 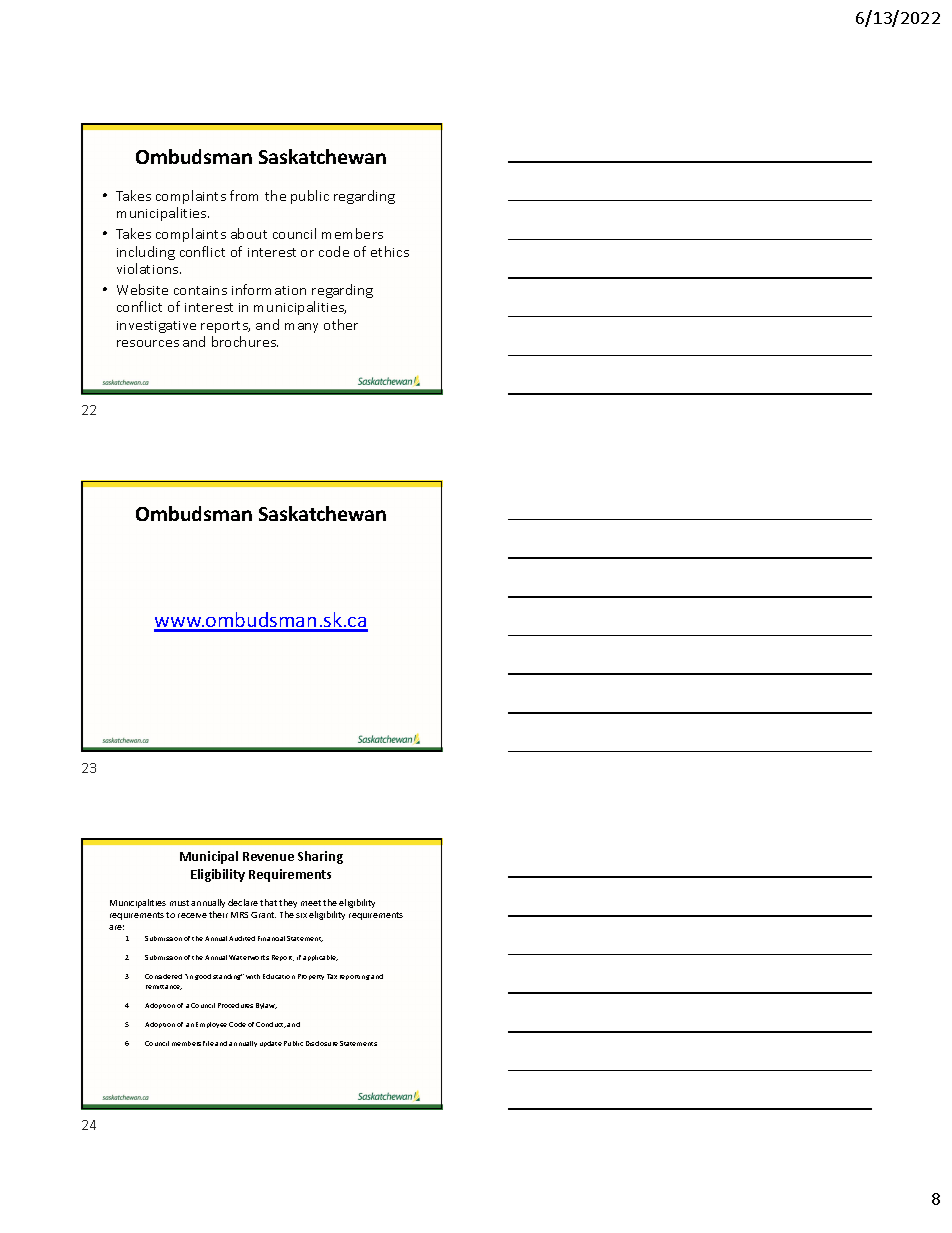 What do you see at coordinates (268, 856) in the screenshot?
I see `Revenue` at bounding box center [268, 856].
